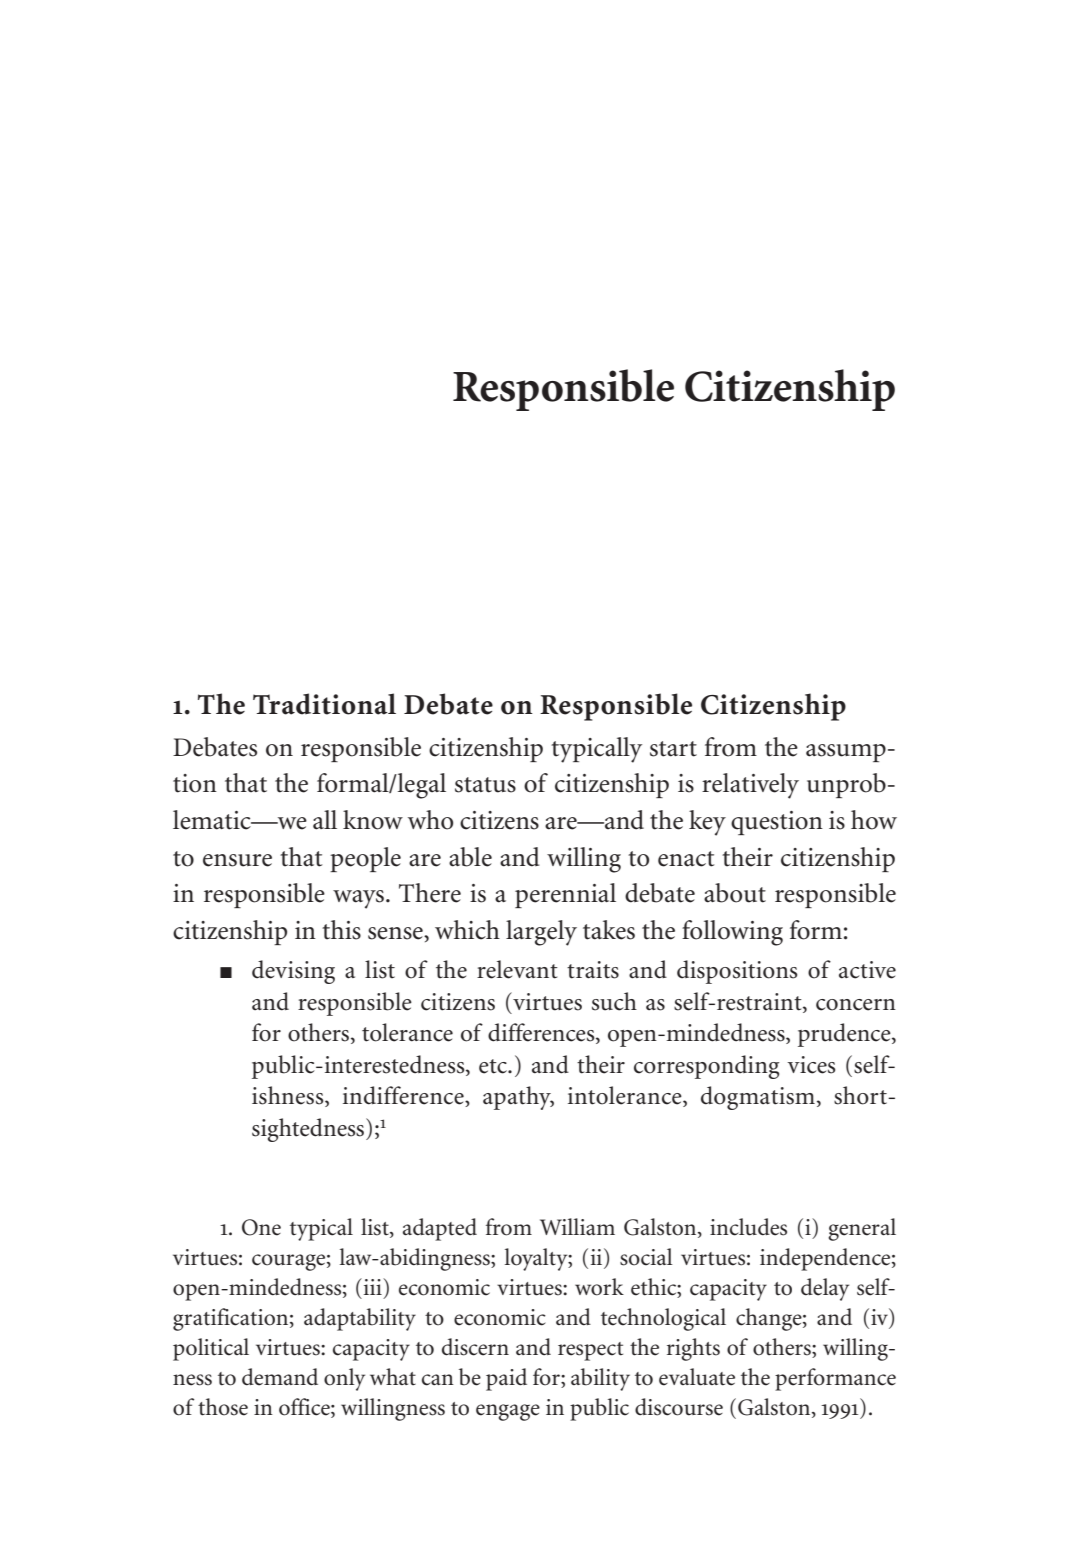 Image resolution: width=1085 pixels, height=1557 pixels. I want to click on includes, so click(748, 1227).
